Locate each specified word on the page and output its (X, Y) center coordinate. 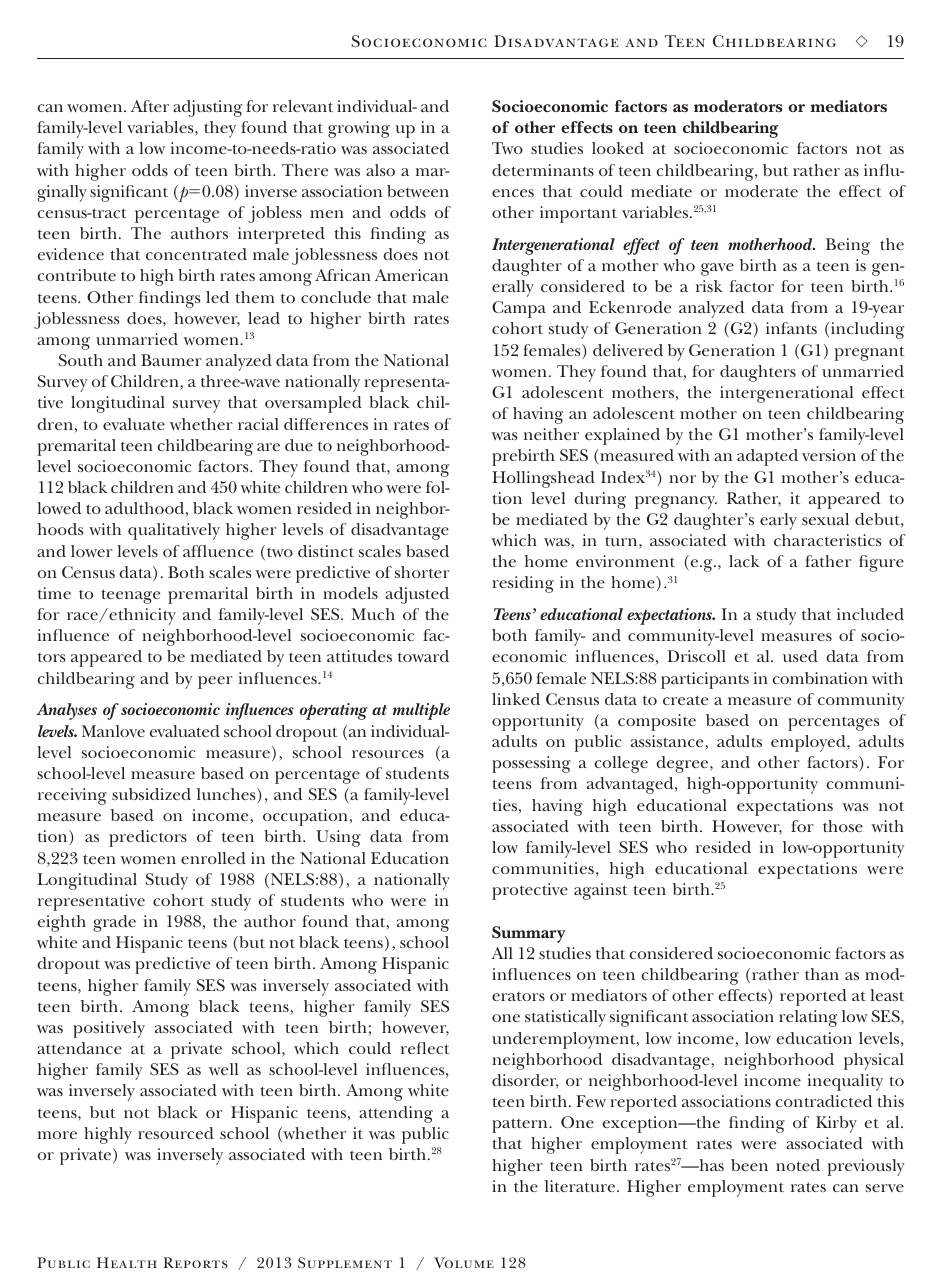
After (150, 106)
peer (215, 682)
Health (127, 1262)
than (822, 974)
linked (516, 699)
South (81, 360)
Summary (529, 934)
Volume (464, 1262)
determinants (543, 170)
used (800, 656)
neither (551, 434)
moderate (761, 191)
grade (114, 923)
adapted (767, 457)
